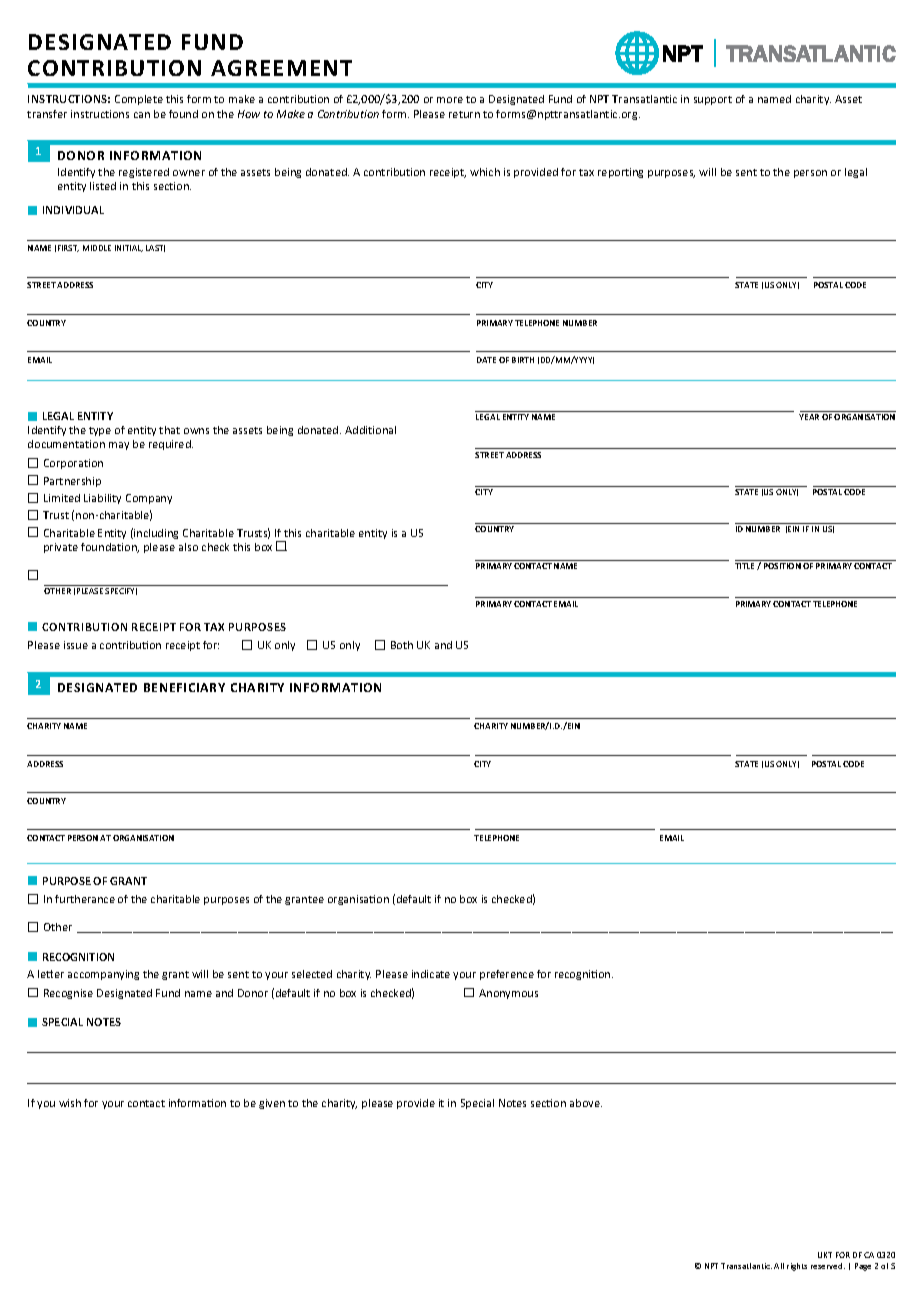  What do you see at coordinates (713, 100) in the screenshot?
I see `support` at bounding box center [713, 100].
